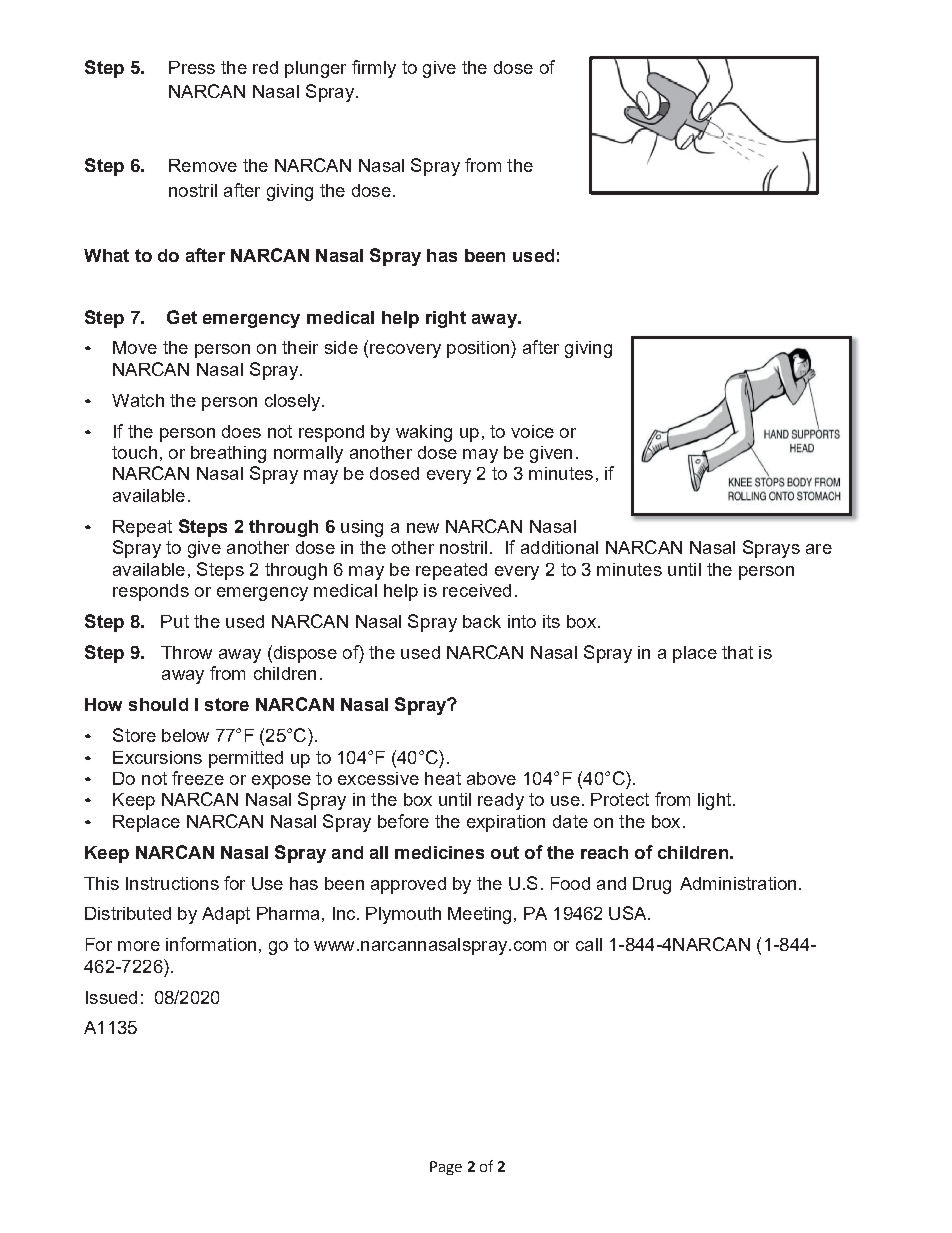 The height and width of the screenshot is (1233, 952). I want to click on that, so click(737, 652).
